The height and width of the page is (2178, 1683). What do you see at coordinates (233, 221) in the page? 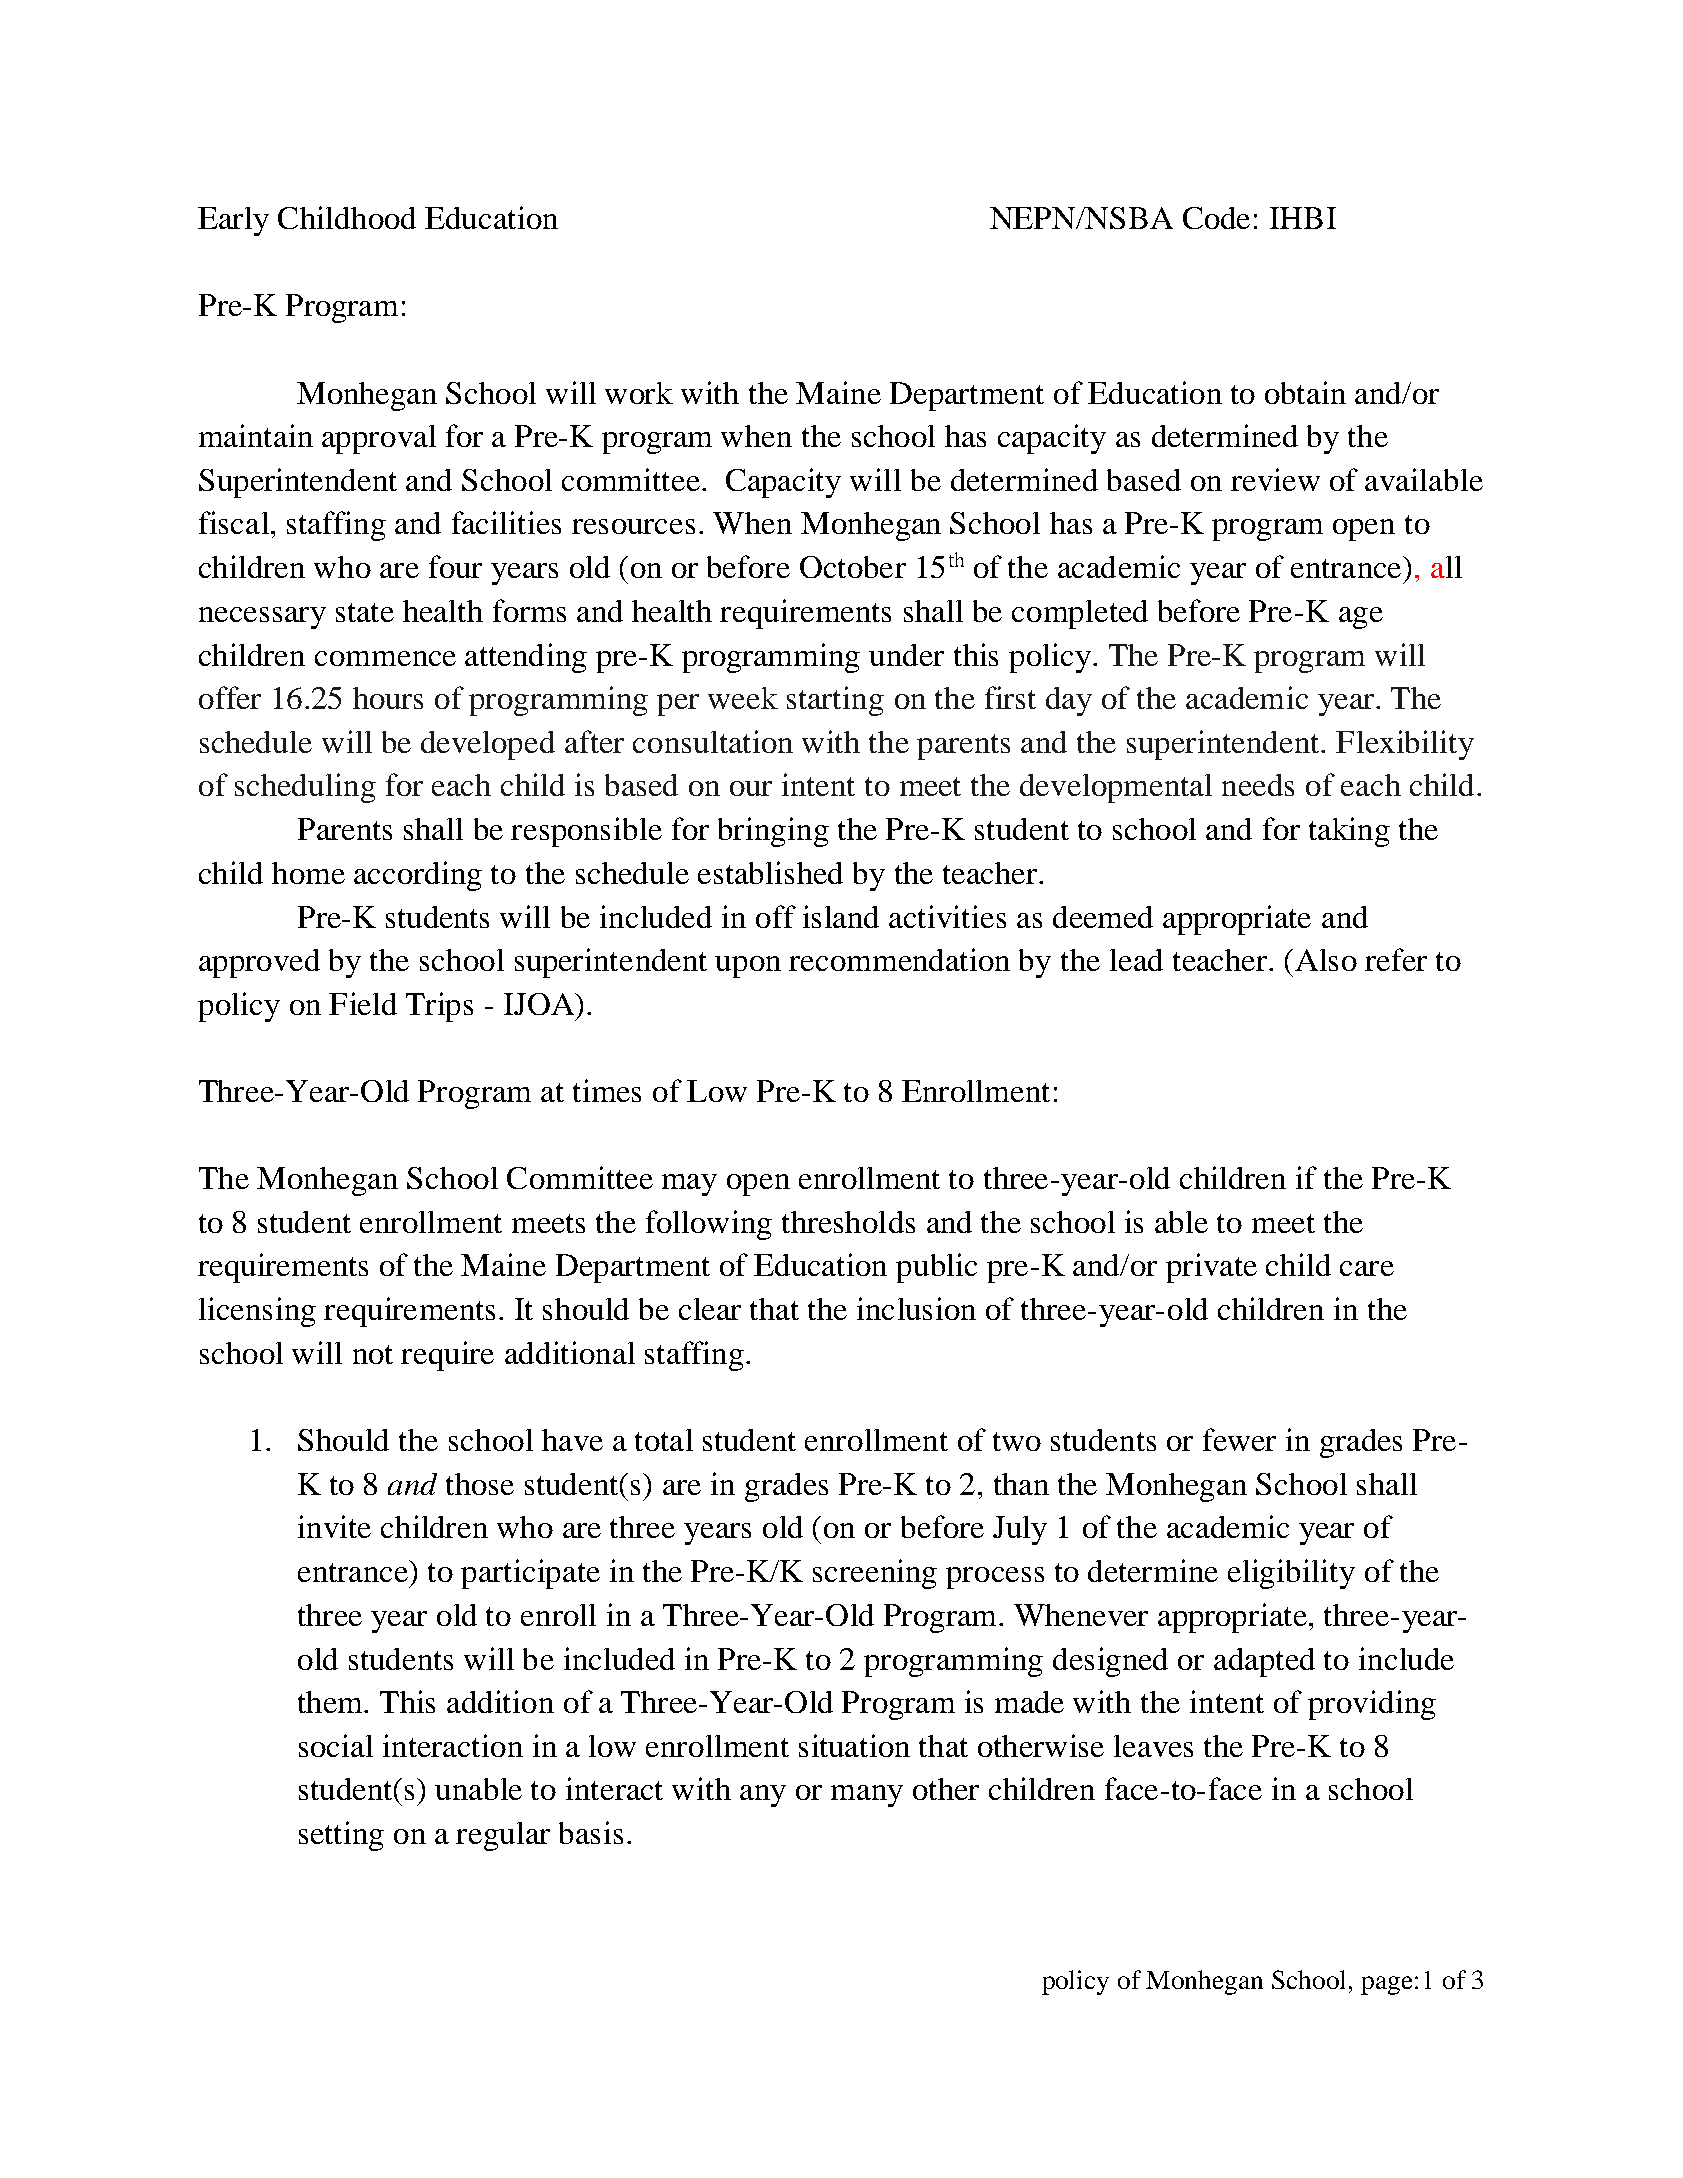
I see `Early` at bounding box center [233, 221].
